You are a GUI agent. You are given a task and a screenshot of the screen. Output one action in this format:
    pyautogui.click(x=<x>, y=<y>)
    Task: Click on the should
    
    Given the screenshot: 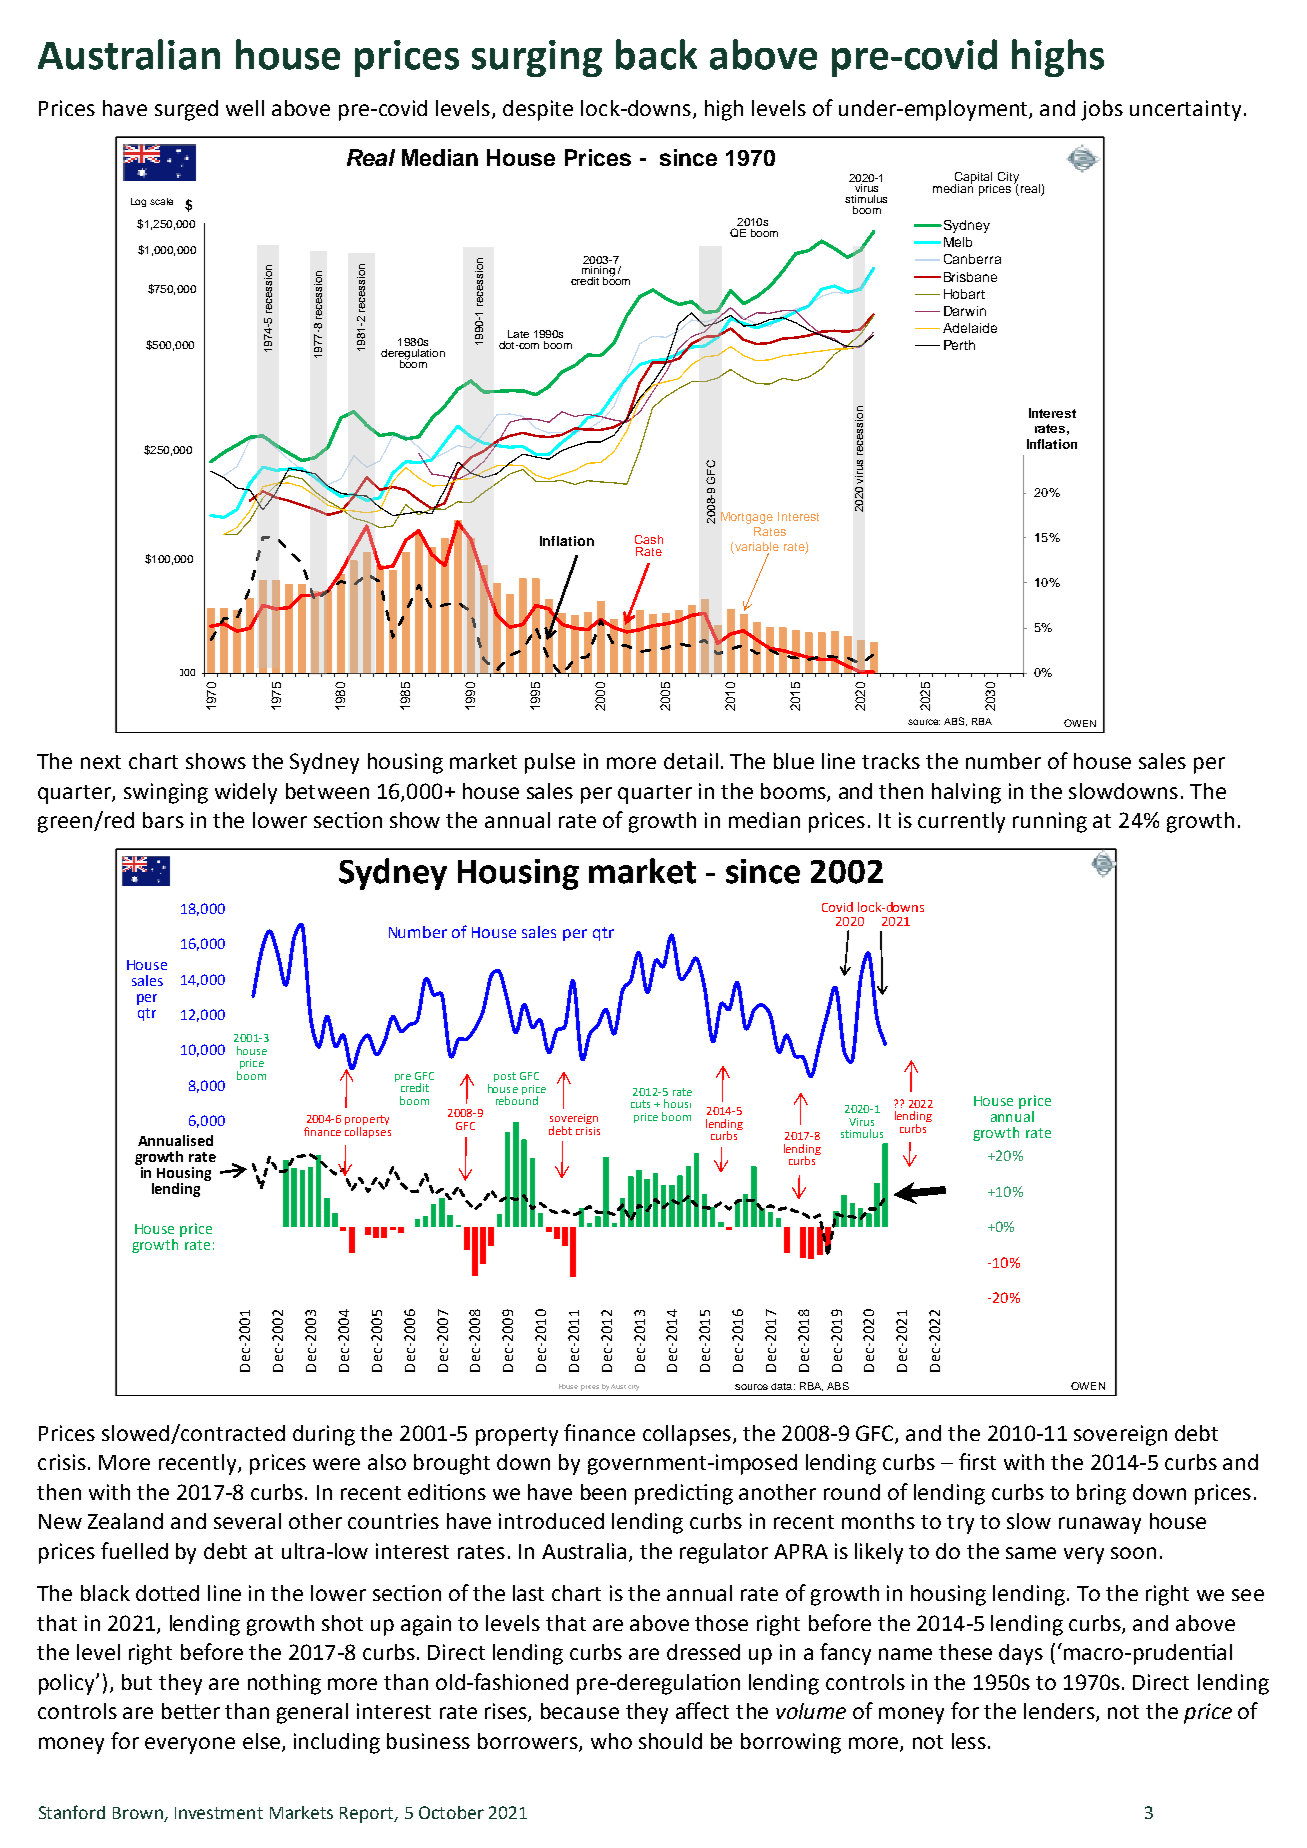 What is the action you would take?
    pyautogui.click(x=670, y=1741)
